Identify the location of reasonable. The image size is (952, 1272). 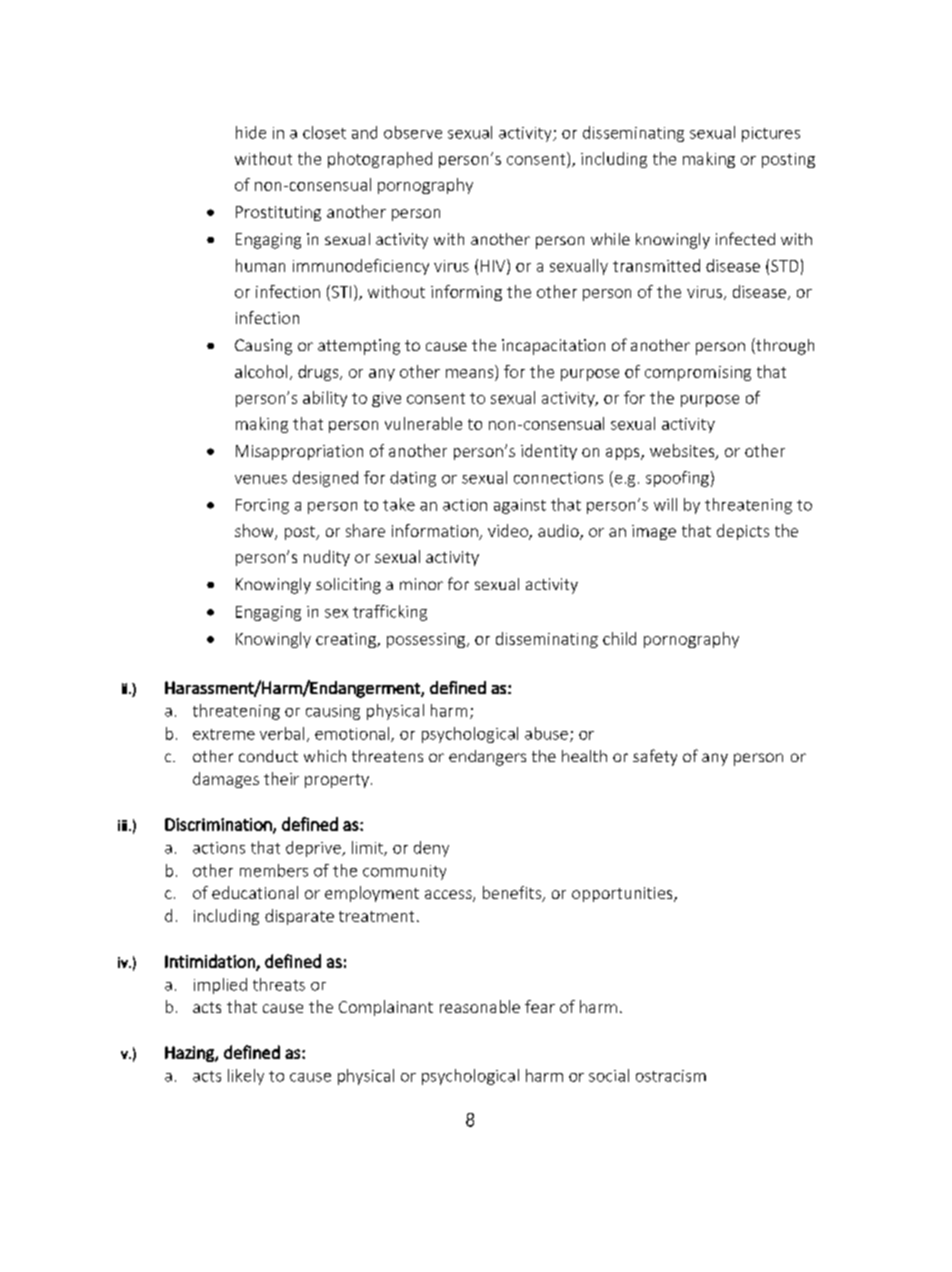
(480, 1006).
